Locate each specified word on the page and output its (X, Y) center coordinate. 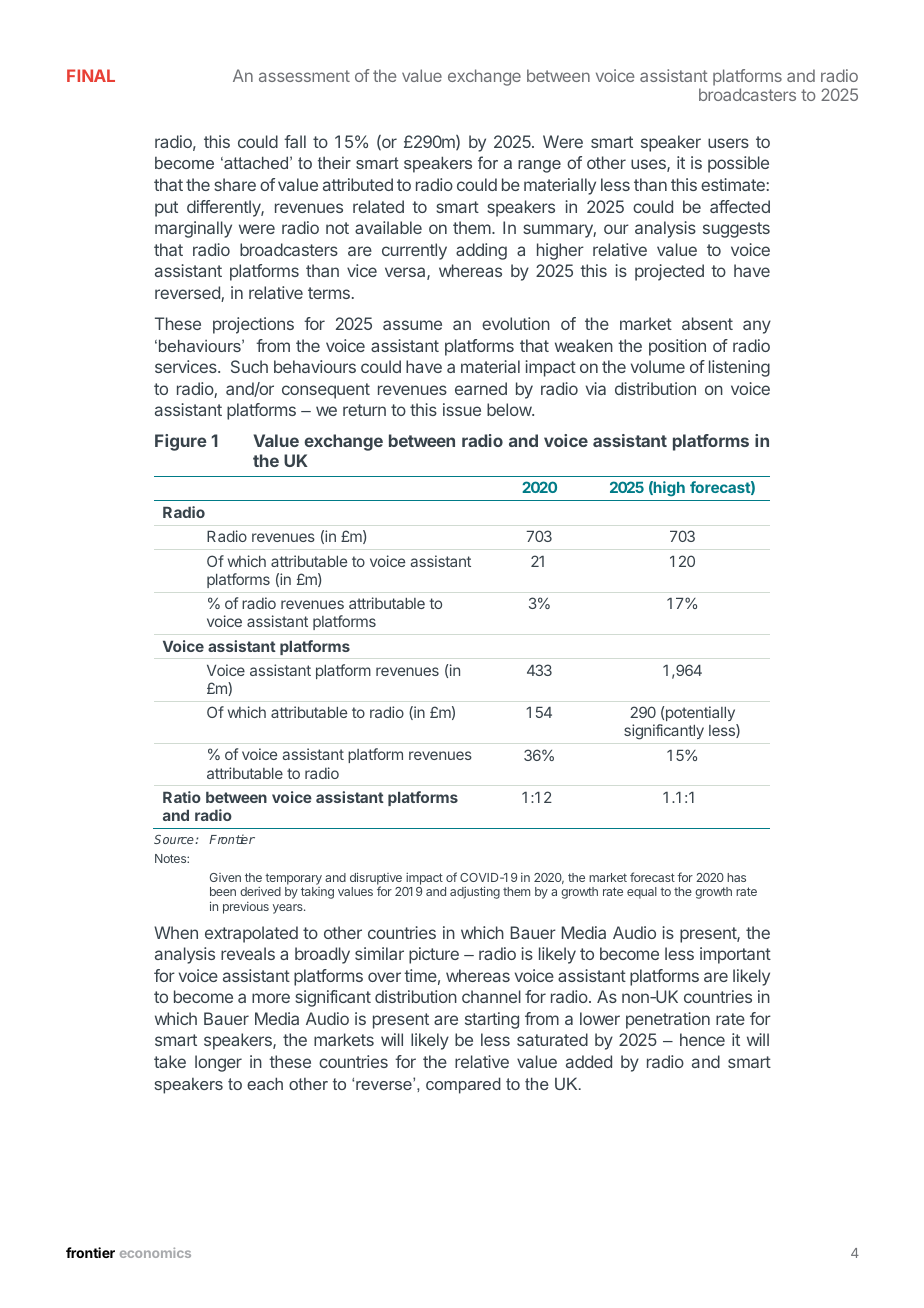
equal (642, 893)
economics (155, 1252)
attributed (358, 184)
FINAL (91, 75)
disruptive (376, 879)
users (728, 143)
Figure (181, 442)
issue (462, 409)
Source (175, 839)
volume (658, 366)
